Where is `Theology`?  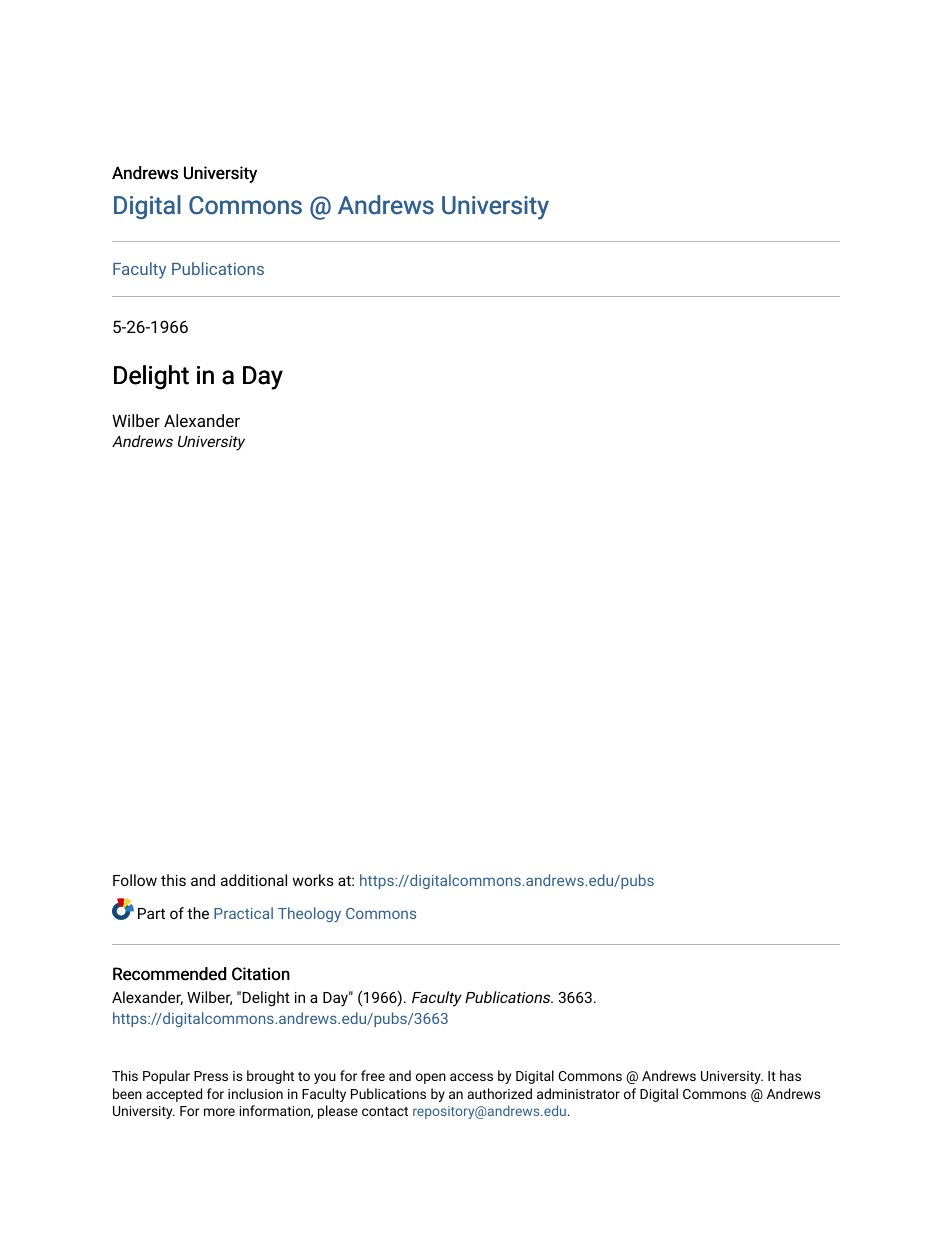 Theology is located at coordinates (309, 914).
